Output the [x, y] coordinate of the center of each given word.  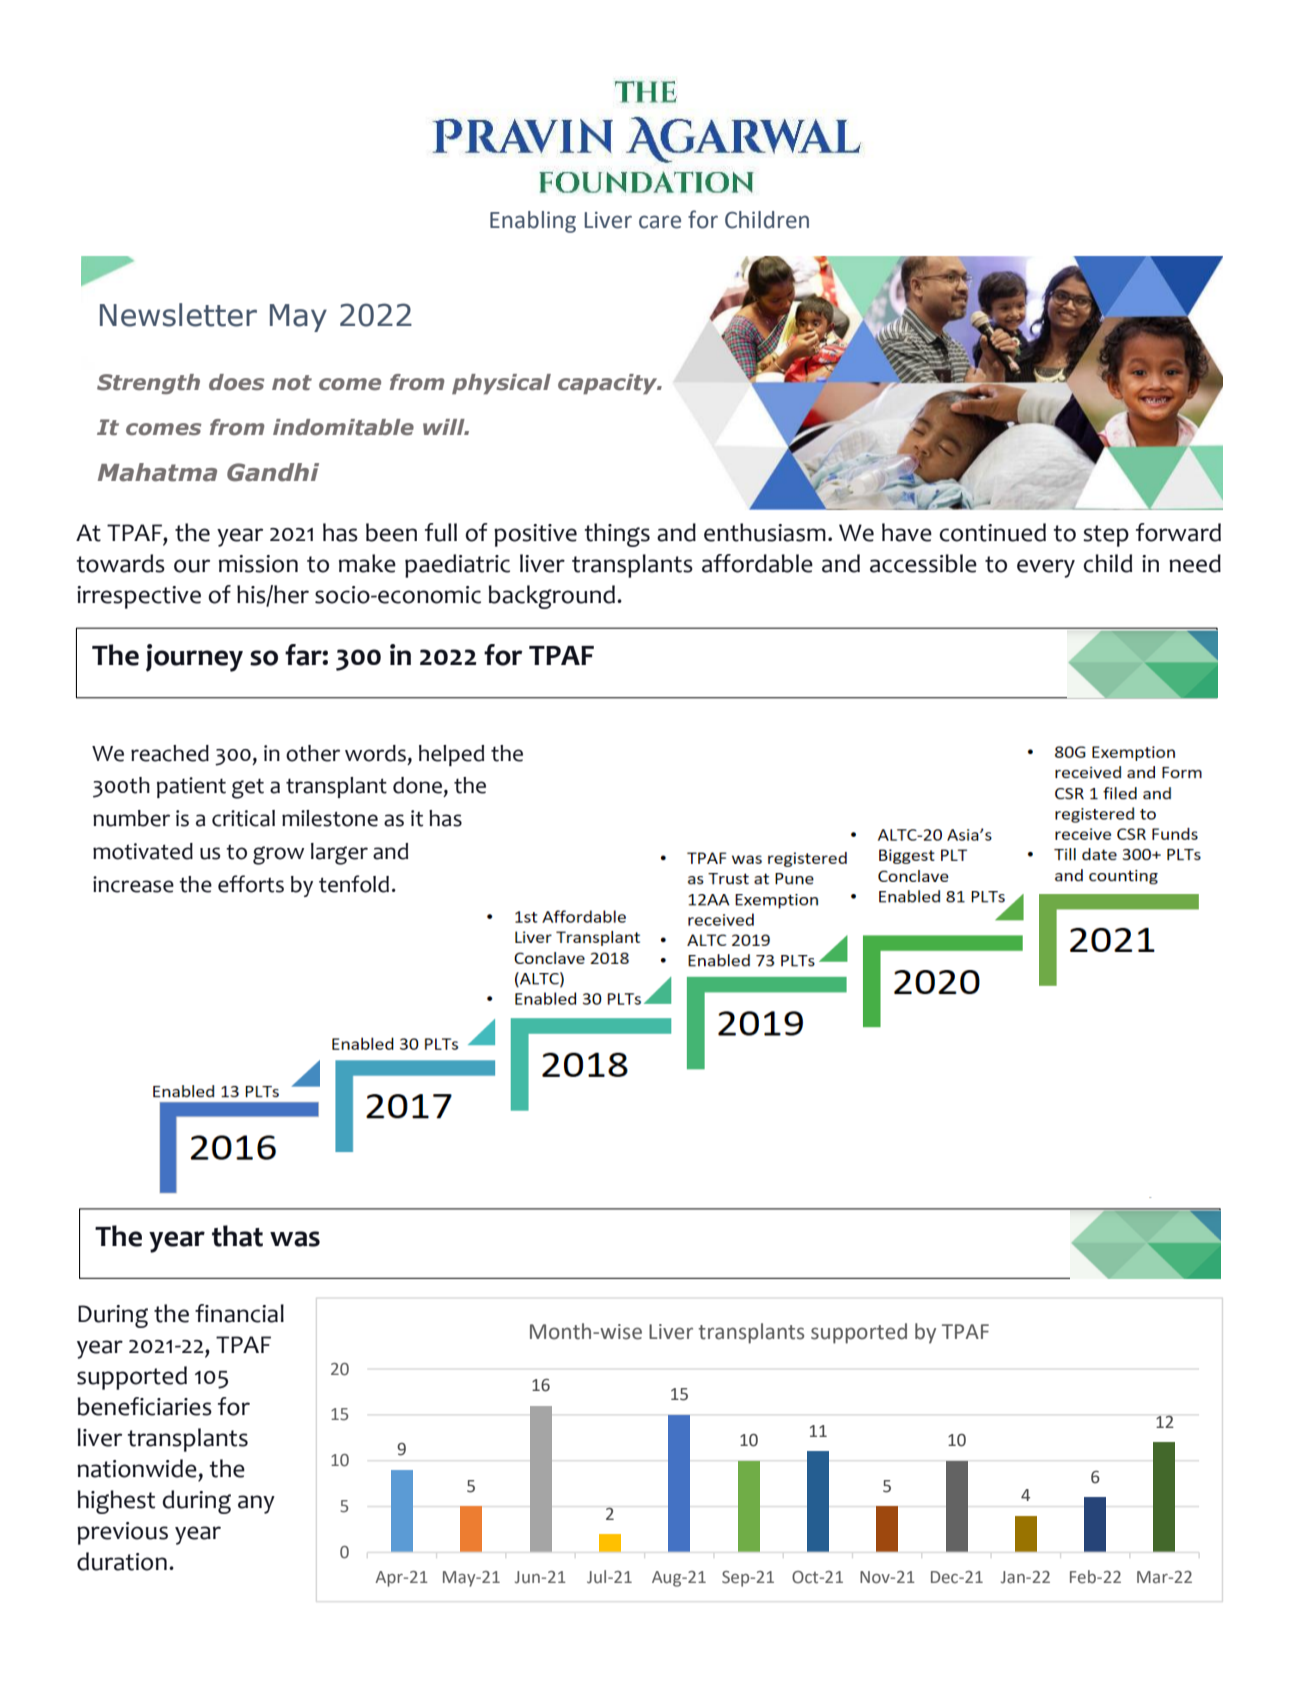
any [256, 1504]
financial [239, 1313]
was [295, 1239]
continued [992, 532]
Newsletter [178, 315]
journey [194, 658]
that [237, 1236]
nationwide [137, 1468]
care [660, 222]
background [552, 597]
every [1046, 568]
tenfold [354, 884]
